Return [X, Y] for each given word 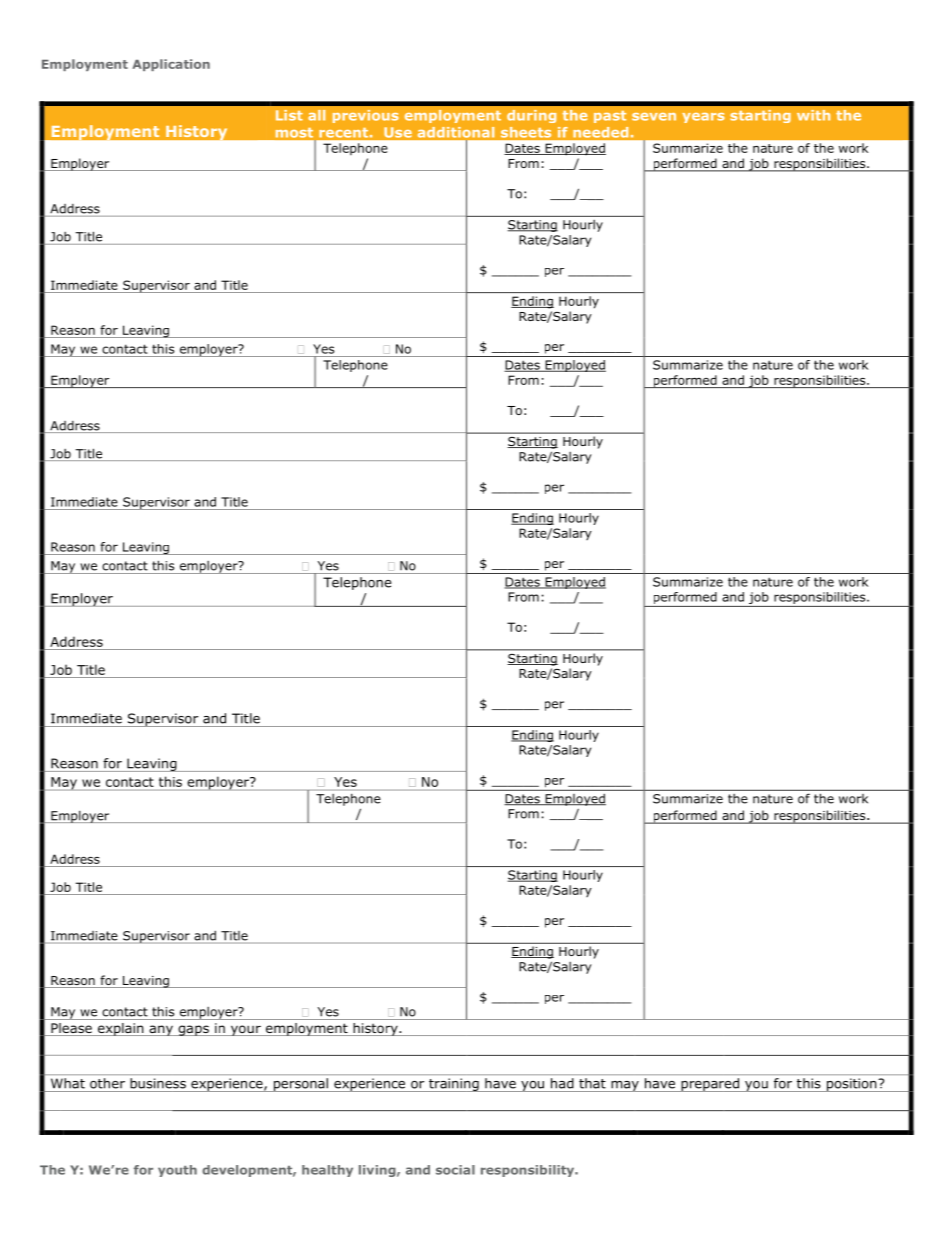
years [703, 118]
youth [177, 1171]
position [851, 1085]
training [454, 1085]
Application [171, 65]
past [610, 117]
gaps [193, 1030]
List [289, 115]
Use [398, 132]
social [455, 1170]
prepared [710, 1085]
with [813, 115]
